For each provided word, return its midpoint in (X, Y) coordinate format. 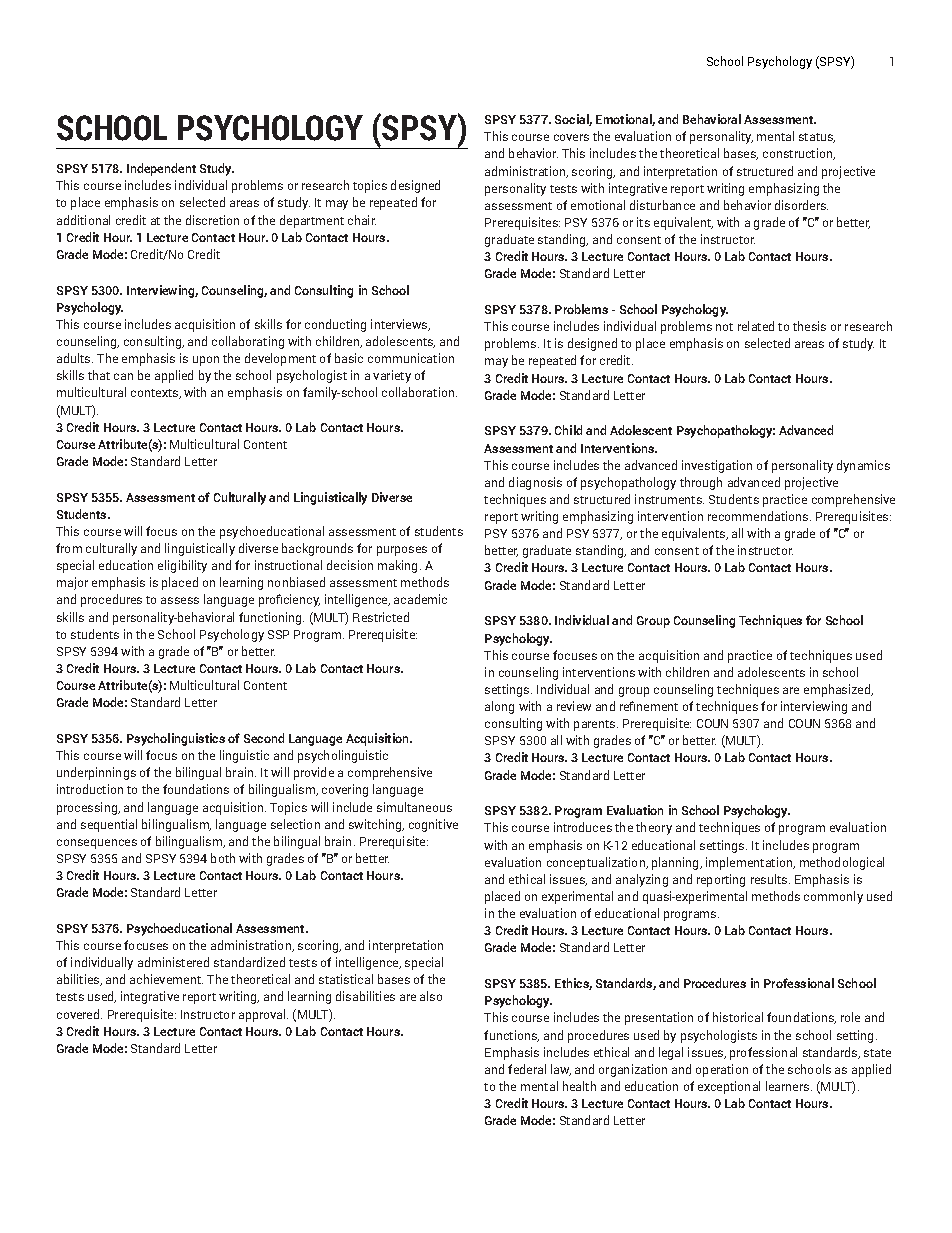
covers (571, 137)
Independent (161, 169)
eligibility (182, 566)
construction (799, 154)
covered (79, 1014)
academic (420, 599)
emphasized (838, 690)
